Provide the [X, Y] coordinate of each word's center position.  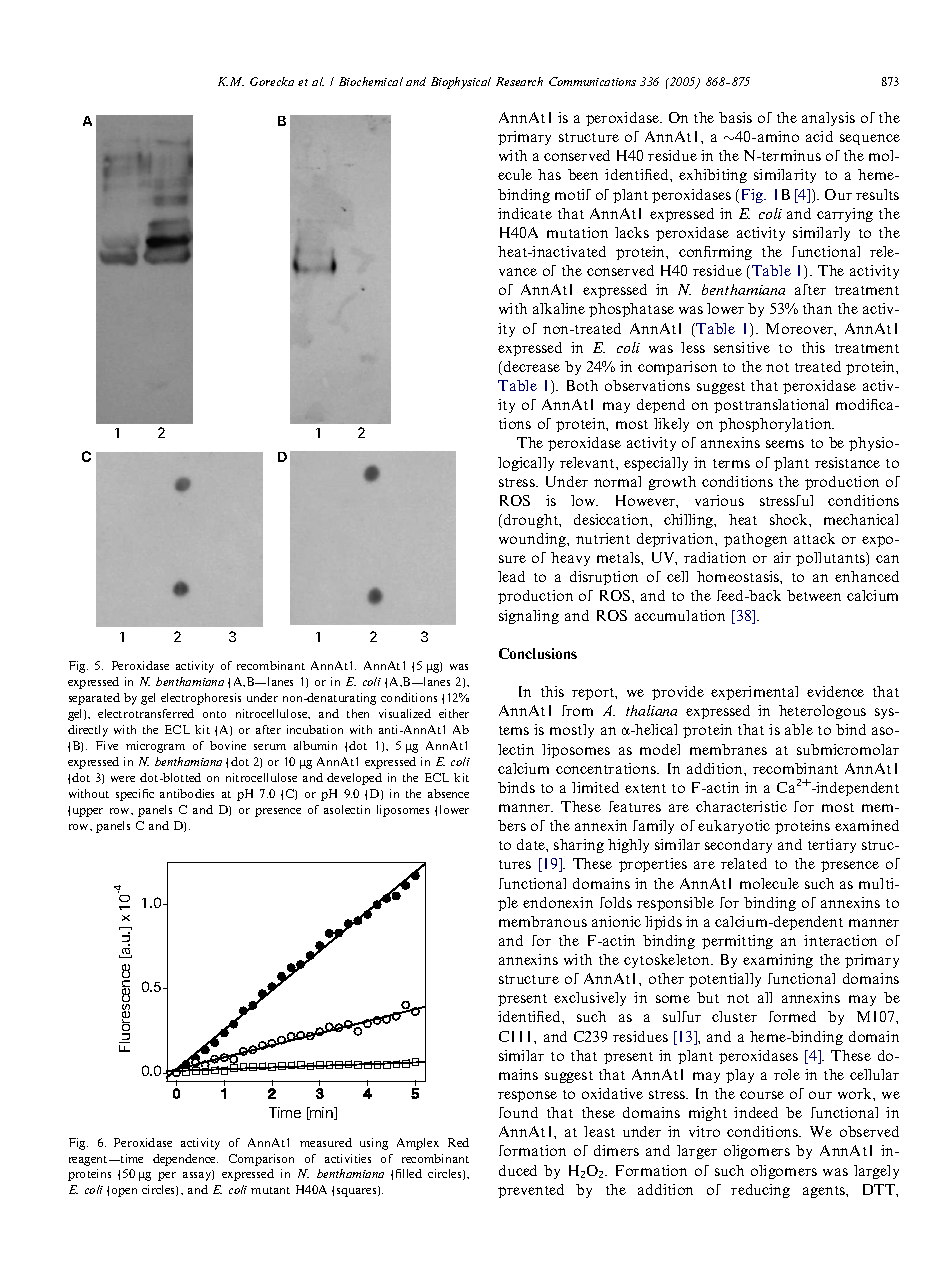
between [814, 595]
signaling [529, 617]
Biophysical [461, 83]
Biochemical [371, 81]
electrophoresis [201, 699]
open [124, 1192]
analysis [828, 119]
